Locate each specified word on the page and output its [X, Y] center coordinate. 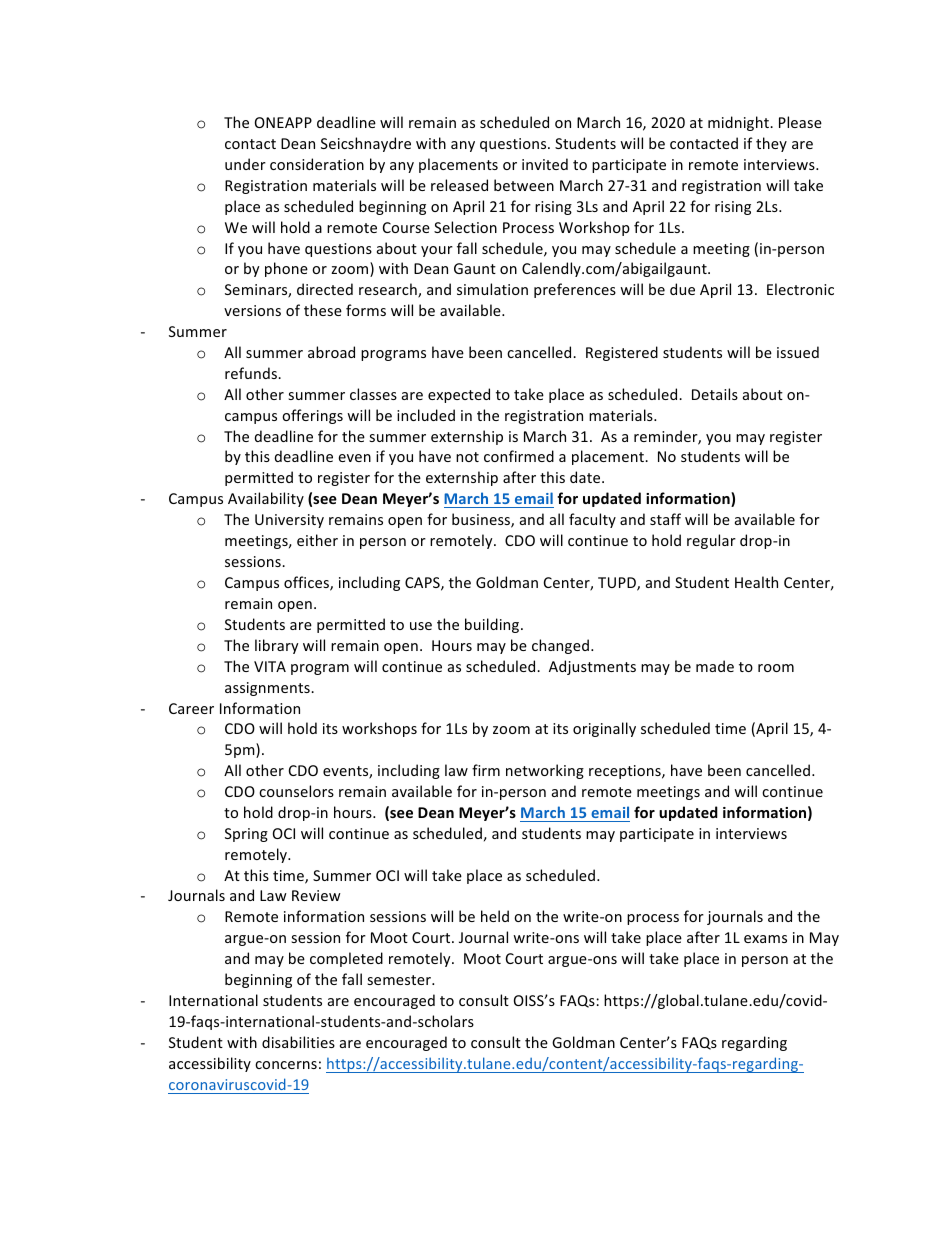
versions [252, 310]
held [495, 916]
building [493, 625]
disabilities [298, 1042]
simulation [492, 289]
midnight [739, 123]
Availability [266, 499]
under [245, 164]
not [467, 457]
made [715, 666]
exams [765, 939]
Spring [246, 835]
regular [711, 541]
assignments [268, 689]
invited [545, 164]
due [682, 289]
